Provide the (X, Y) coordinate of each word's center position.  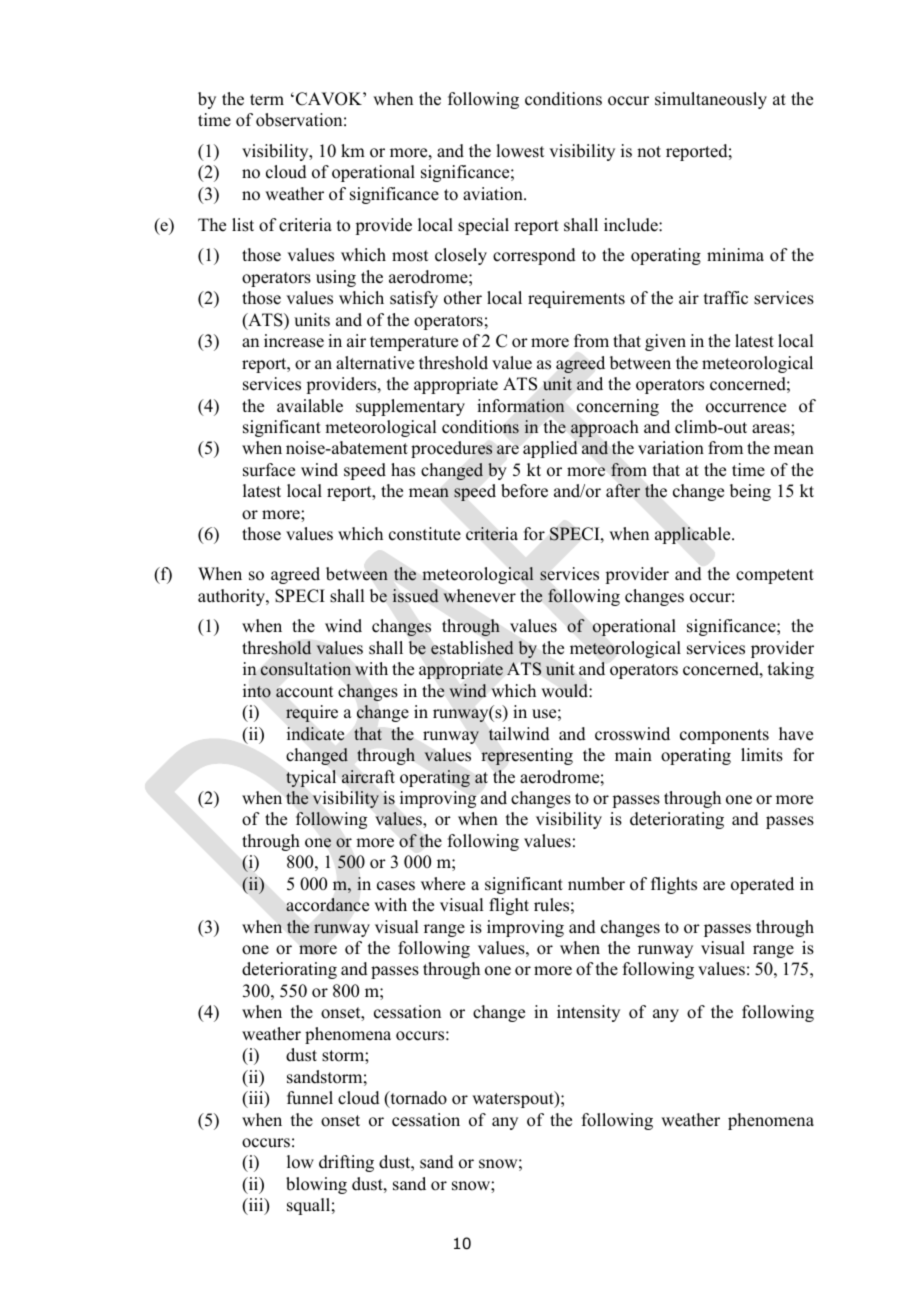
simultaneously (711, 100)
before (524, 491)
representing (527, 756)
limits (762, 755)
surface (269, 470)
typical (311, 778)
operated (762, 885)
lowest (520, 151)
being (750, 492)
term (267, 100)
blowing (316, 1185)
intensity (588, 1013)
